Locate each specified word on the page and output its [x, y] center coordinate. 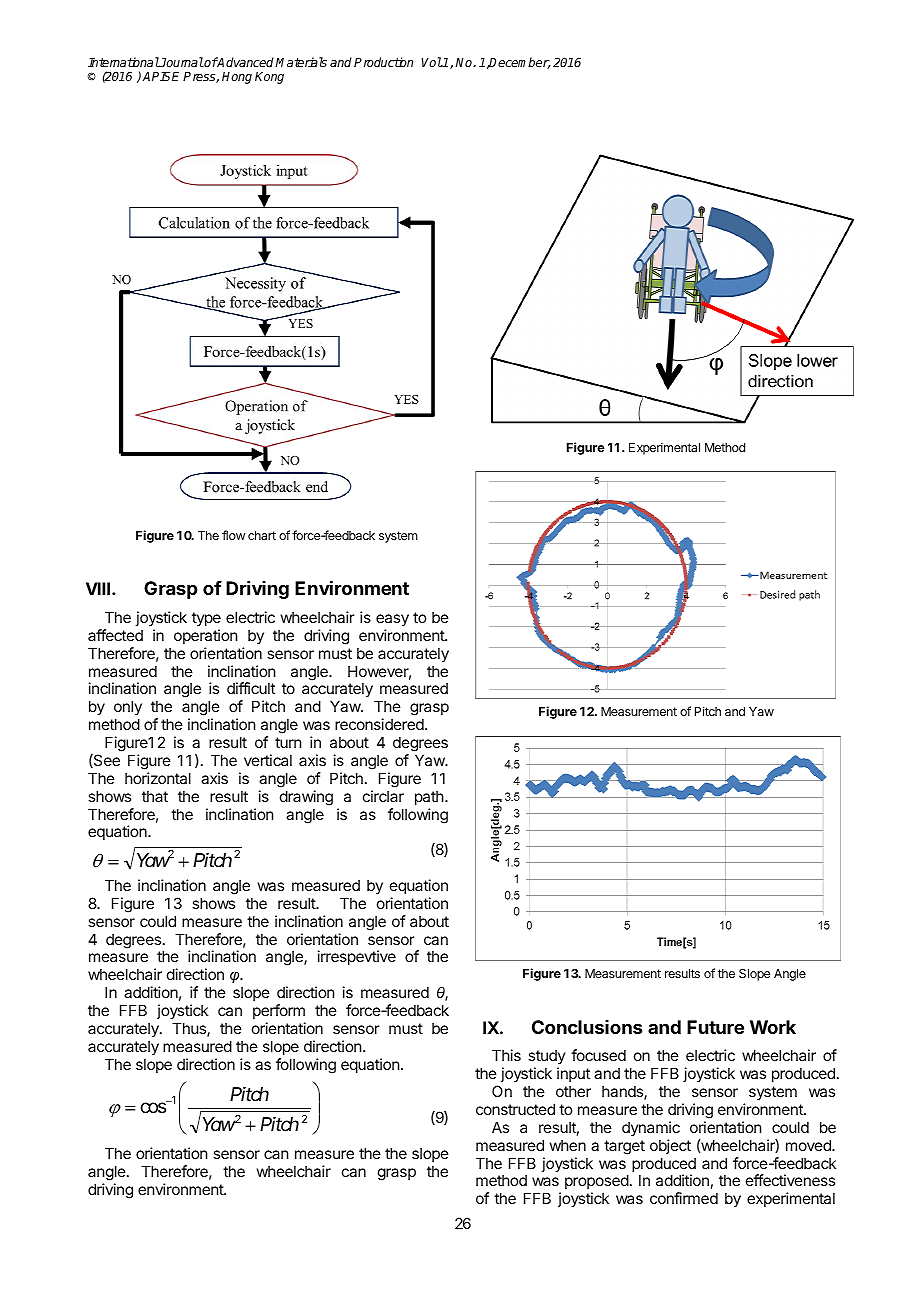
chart [262, 535]
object [670, 1146]
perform [279, 1011]
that [155, 796]
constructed [515, 1109]
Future [715, 1027]
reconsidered [380, 724]
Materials [301, 62]
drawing [306, 798]
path [429, 797]
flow [233, 535]
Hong [237, 78]
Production [383, 62]
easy [392, 620]
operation [205, 636]
